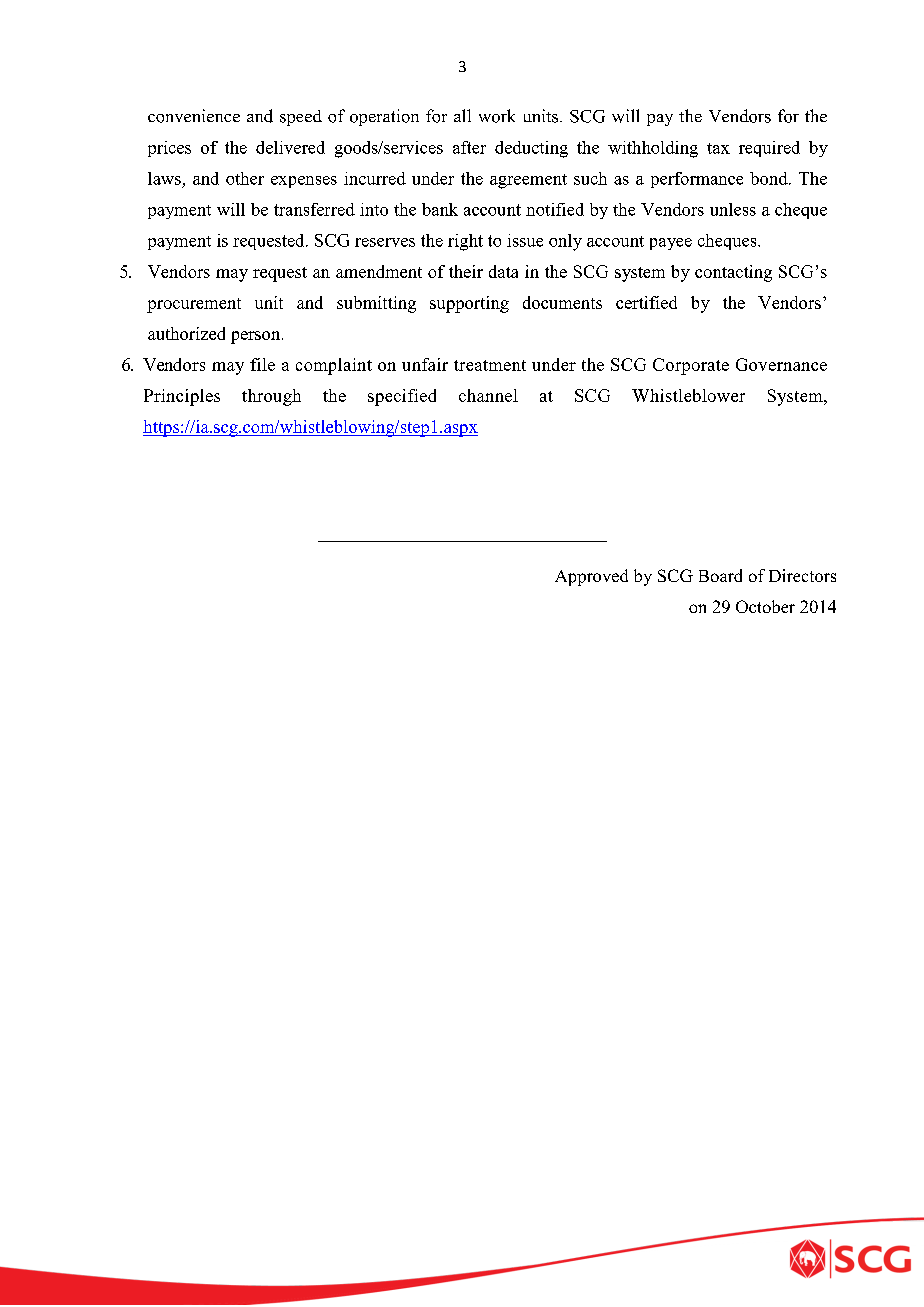 Image resolution: width=924 pixels, height=1307 pixels. Describe the element at coordinates (671, 244) in the screenshot. I see `payee` at that location.
